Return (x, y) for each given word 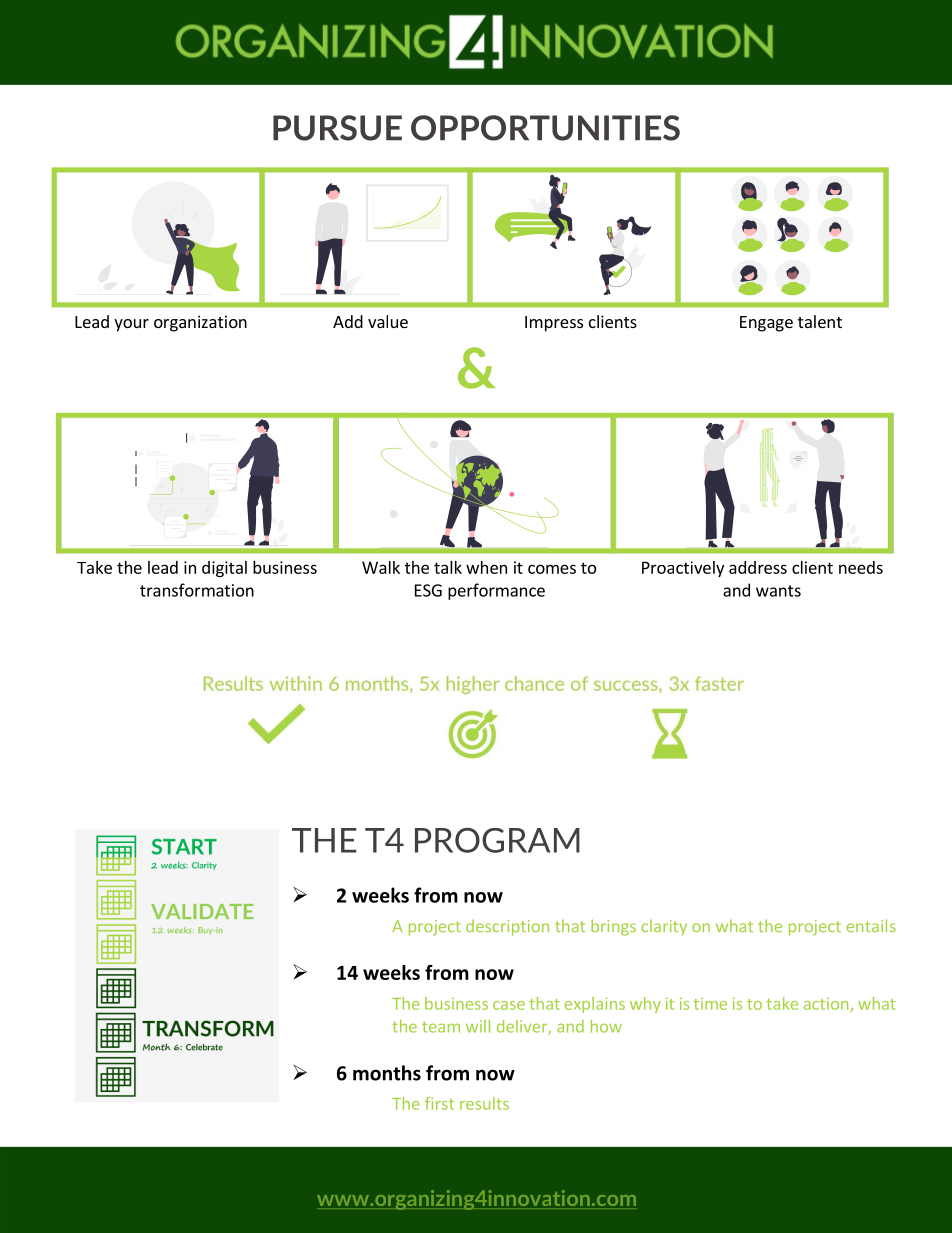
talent (820, 321)
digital (224, 569)
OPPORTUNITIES (545, 128)
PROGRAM (497, 840)
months (387, 1073)
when (486, 567)
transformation (197, 590)
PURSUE (337, 128)
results (484, 1103)
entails (871, 925)
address (758, 567)
